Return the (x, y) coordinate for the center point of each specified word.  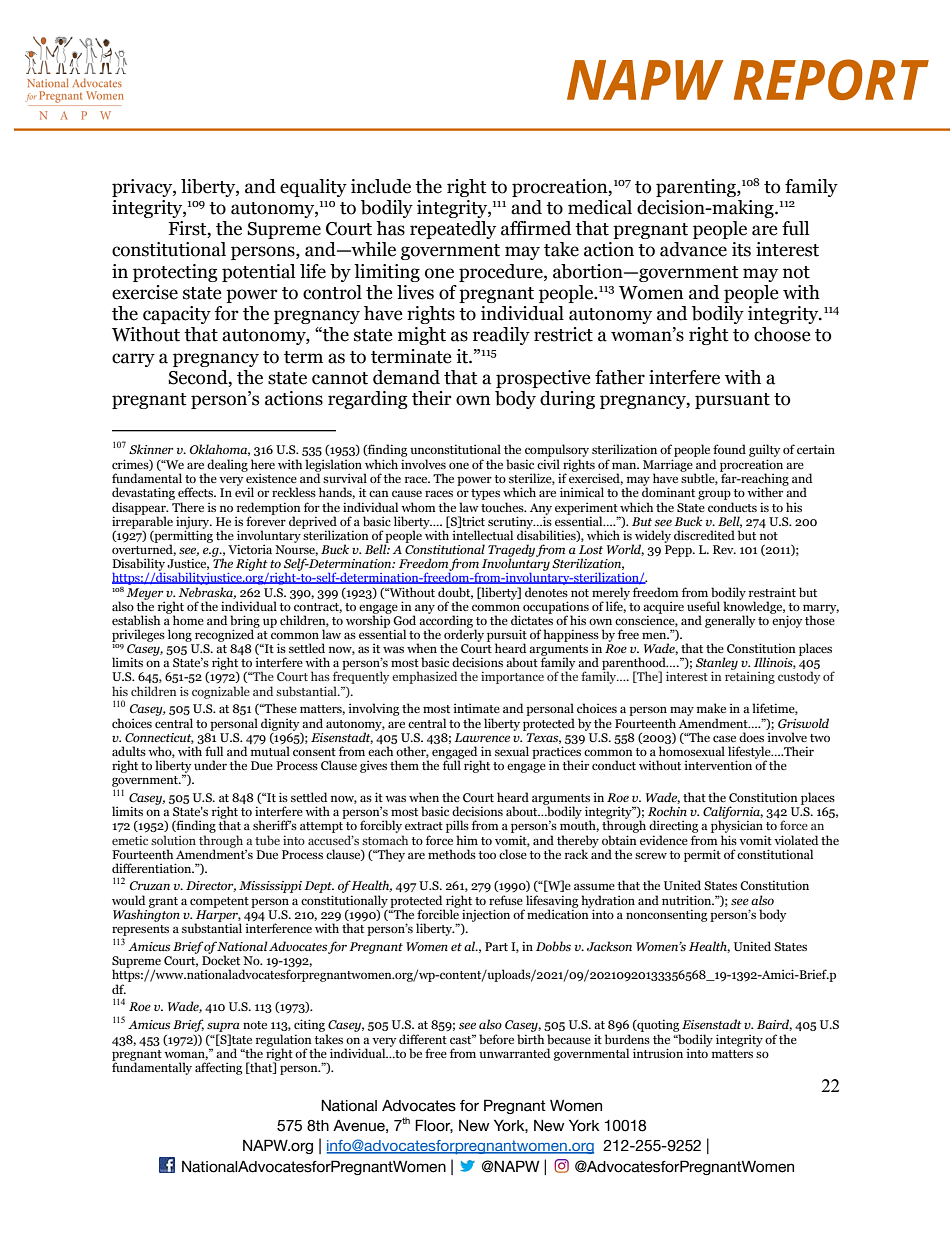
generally (730, 621)
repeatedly (453, 230)
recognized (225, 634)
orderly (464, 635)
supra (223, 1027)
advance (693, 249)
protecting (175, 273)
